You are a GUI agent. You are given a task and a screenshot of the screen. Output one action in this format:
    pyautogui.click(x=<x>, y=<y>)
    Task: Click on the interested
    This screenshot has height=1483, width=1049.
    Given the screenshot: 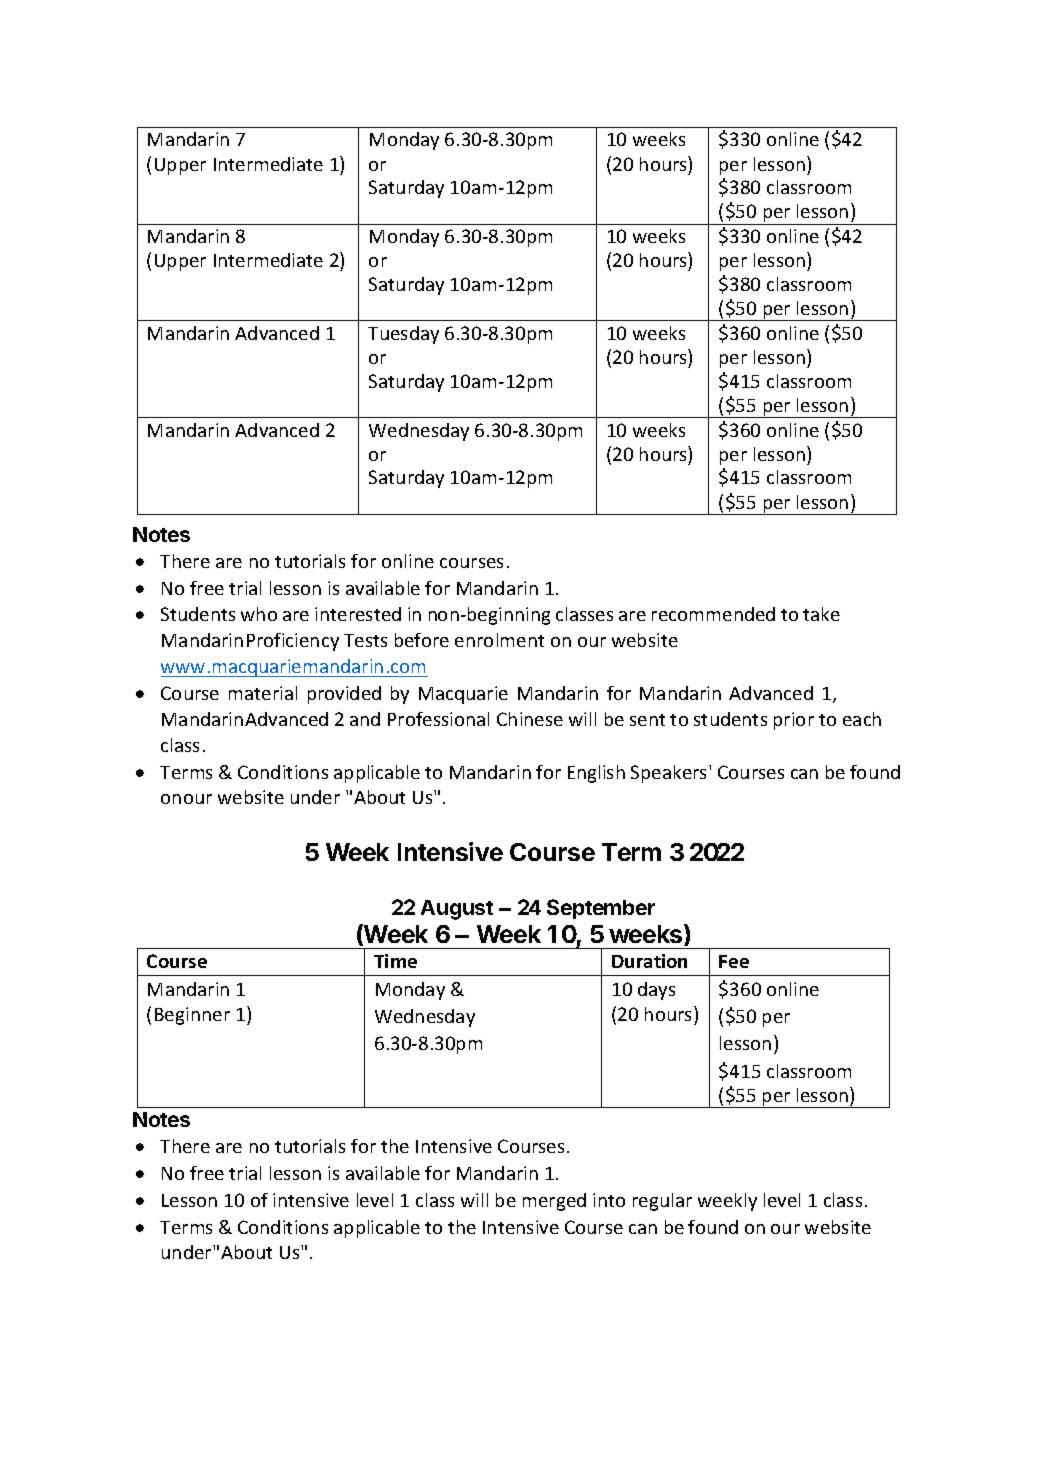 What is the action you would take?
    pyautogui.click(x=358, y=614)
